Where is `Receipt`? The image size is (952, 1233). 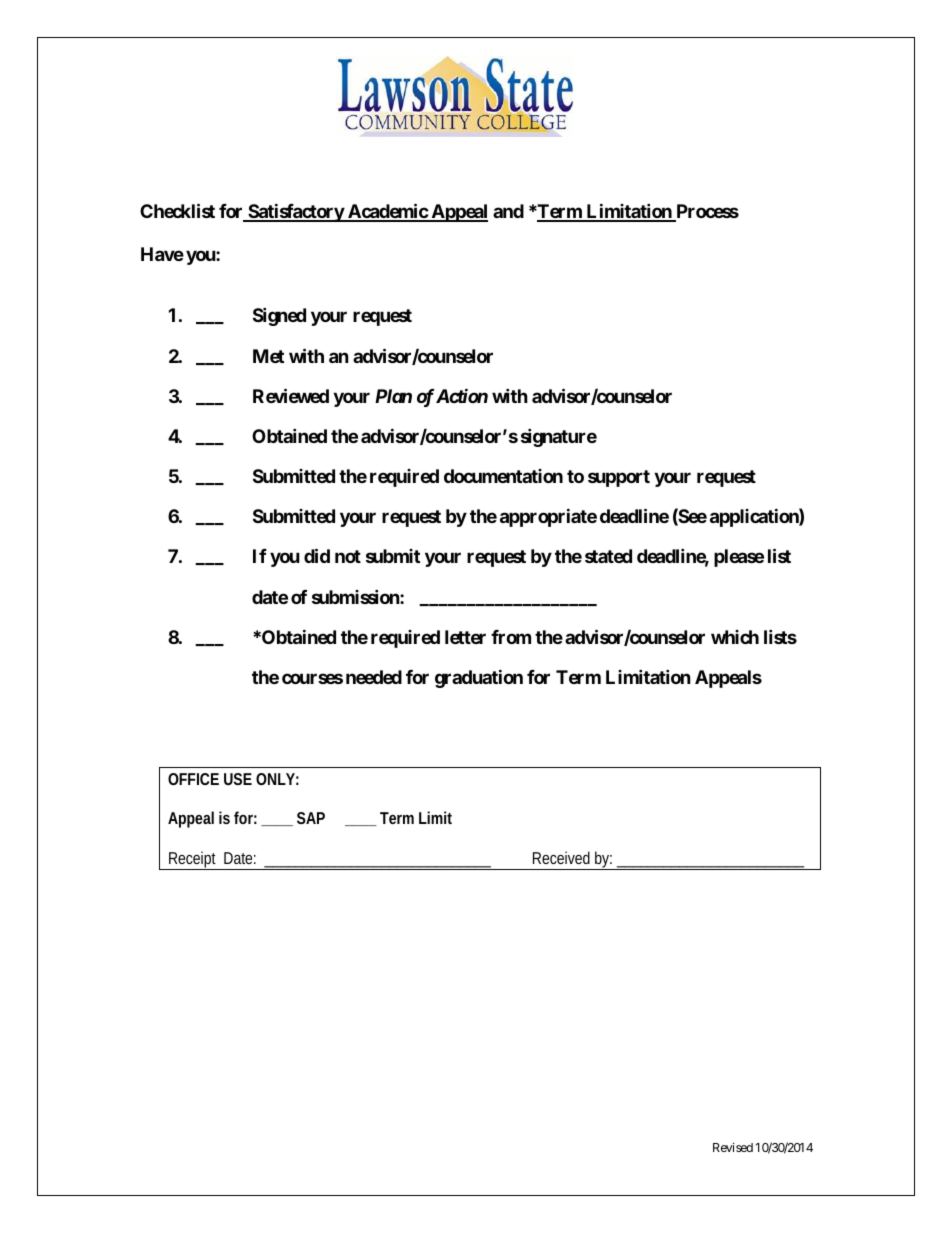
Receipt is located at coordinates (193, 860).
